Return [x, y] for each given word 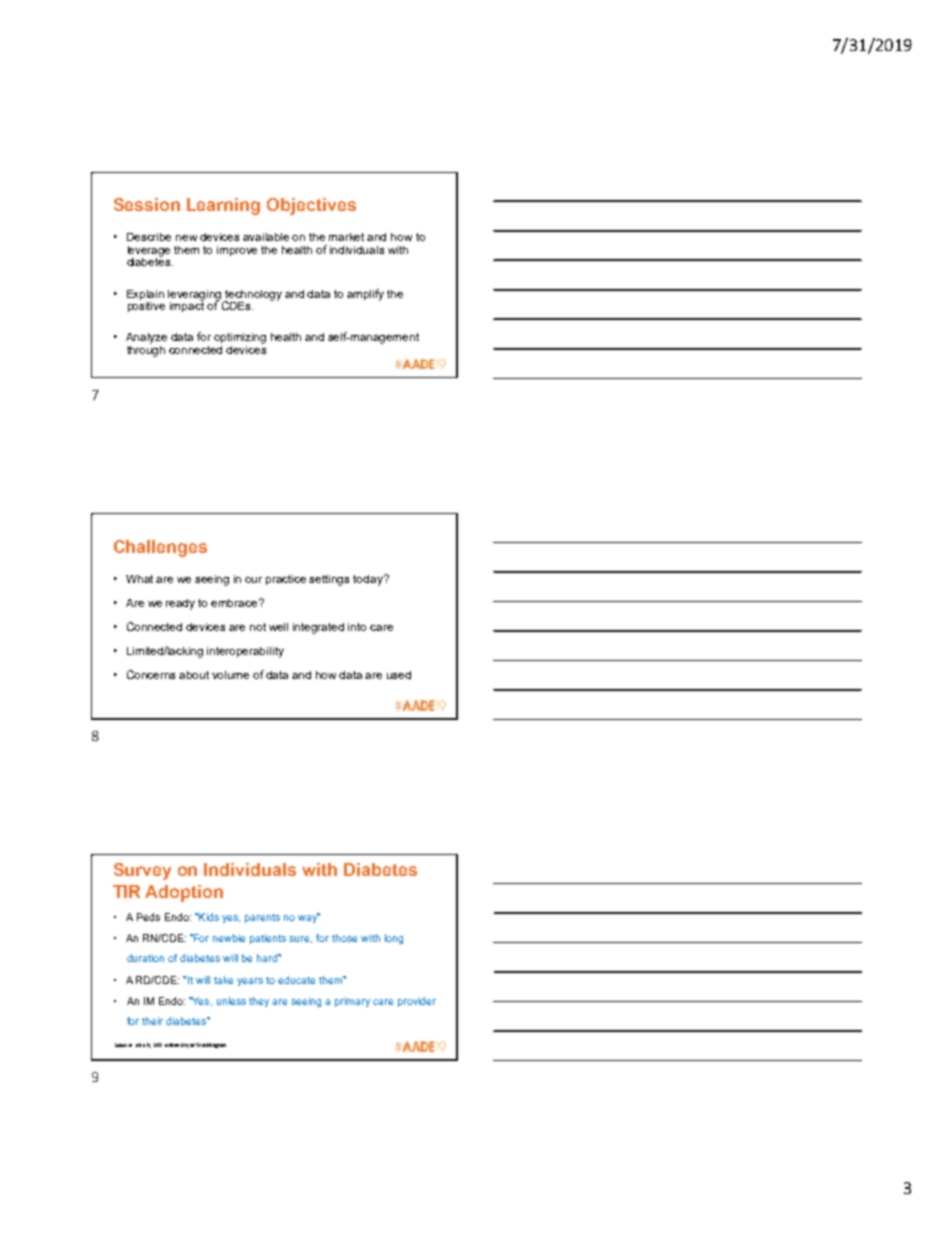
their [152, 1021]
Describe [149, 237]
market [346, 237]
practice [286, 580]
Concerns [151, 674]
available [266, 237]
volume [230, 675]
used [399, 675]
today [369, 580]
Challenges [160, 548]
